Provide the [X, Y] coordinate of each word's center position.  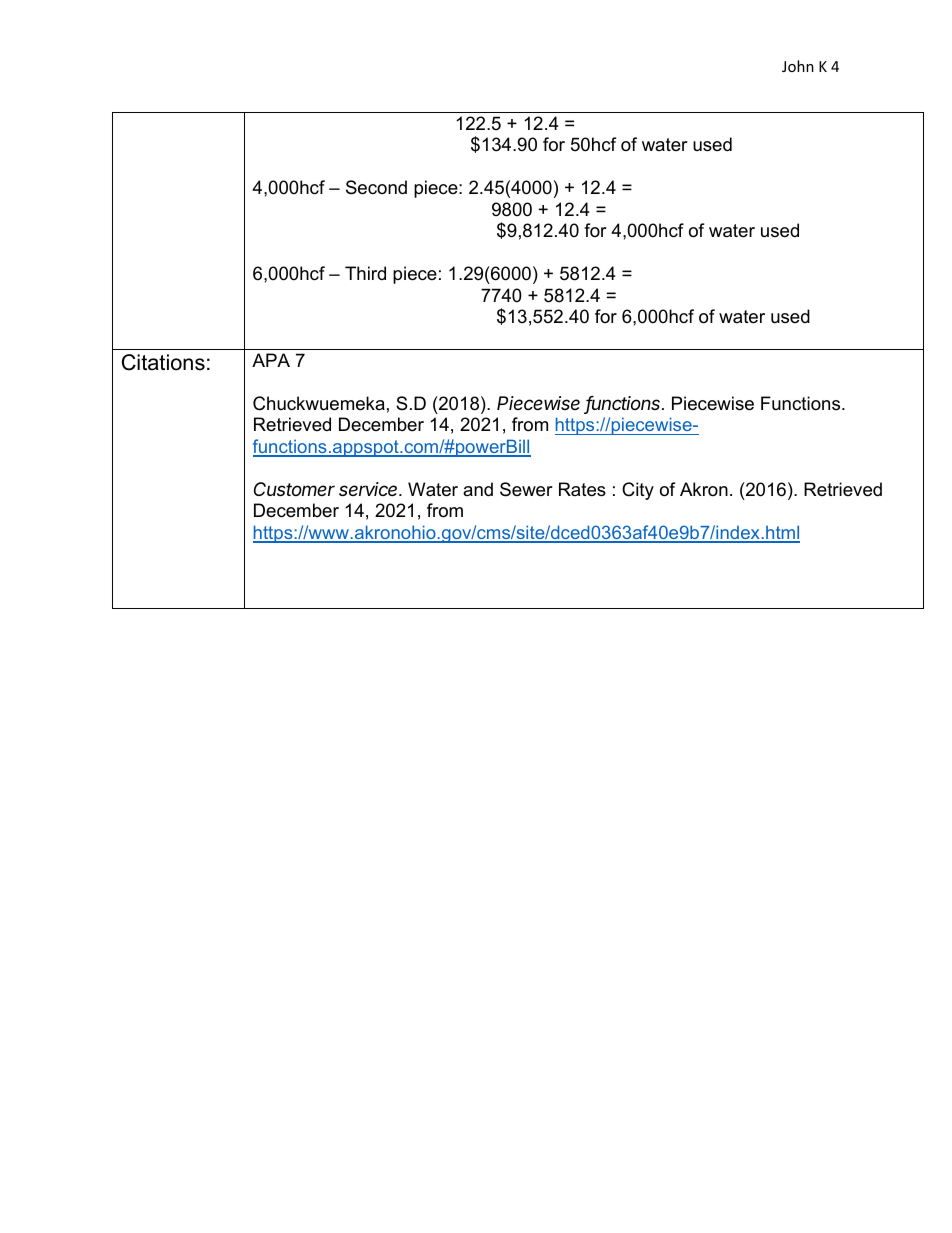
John [798, 66]
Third [365, 273]
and [478, 489]
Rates [582, 489]
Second [376, 187]
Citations [163, 362]
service [370, 489]
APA [271, 360]
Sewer [526, 489]
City [638, 491]
